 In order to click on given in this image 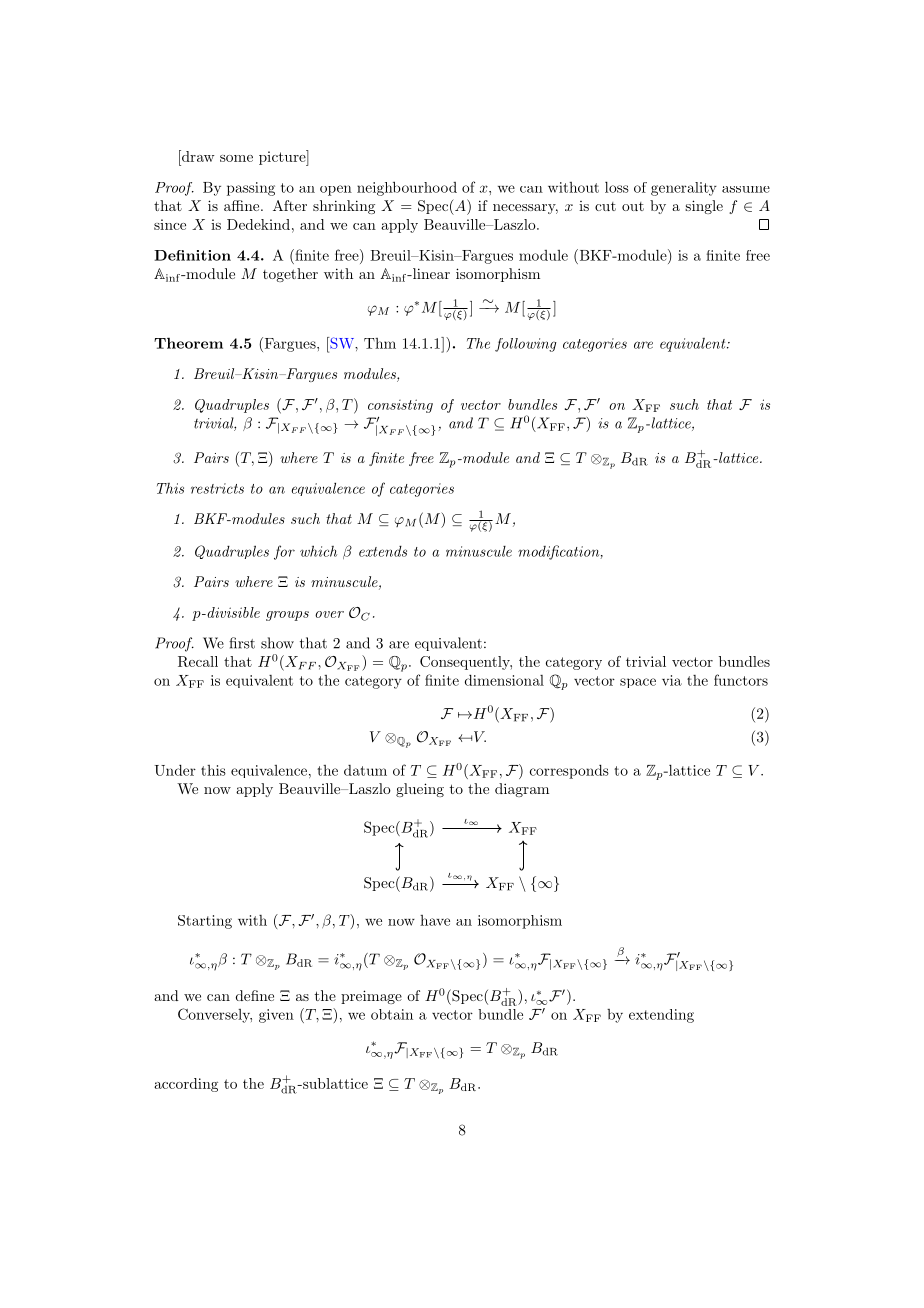, I will do `click(276, 1016)`.
